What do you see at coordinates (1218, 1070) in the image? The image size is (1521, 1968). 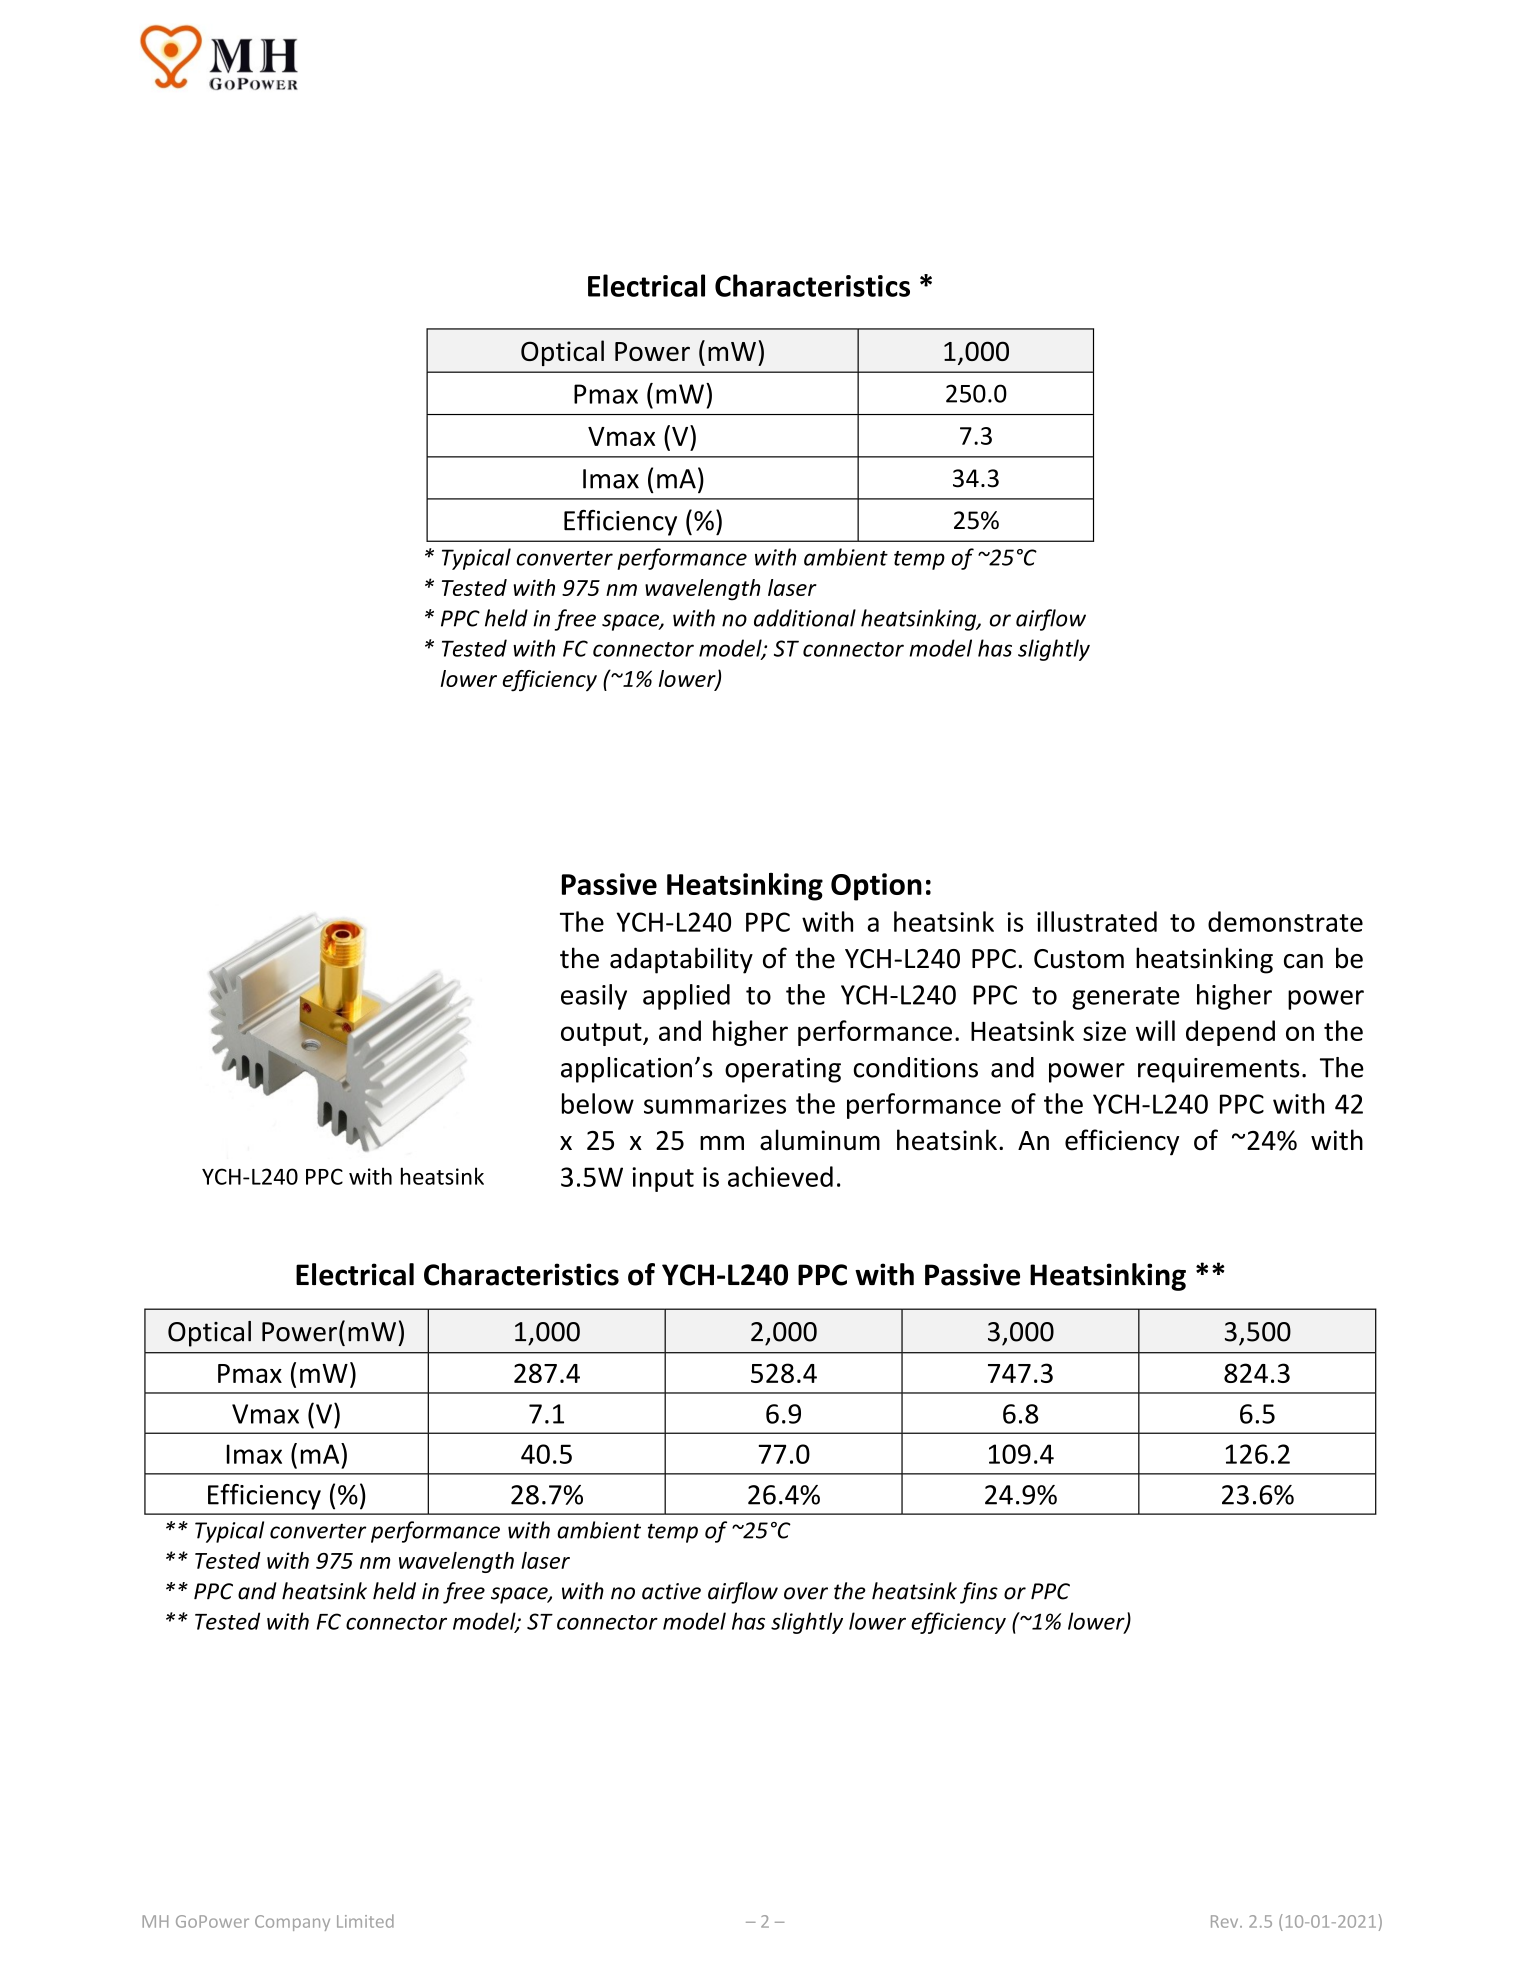 I see `requirements` at bounding box center [1218, 1070].
